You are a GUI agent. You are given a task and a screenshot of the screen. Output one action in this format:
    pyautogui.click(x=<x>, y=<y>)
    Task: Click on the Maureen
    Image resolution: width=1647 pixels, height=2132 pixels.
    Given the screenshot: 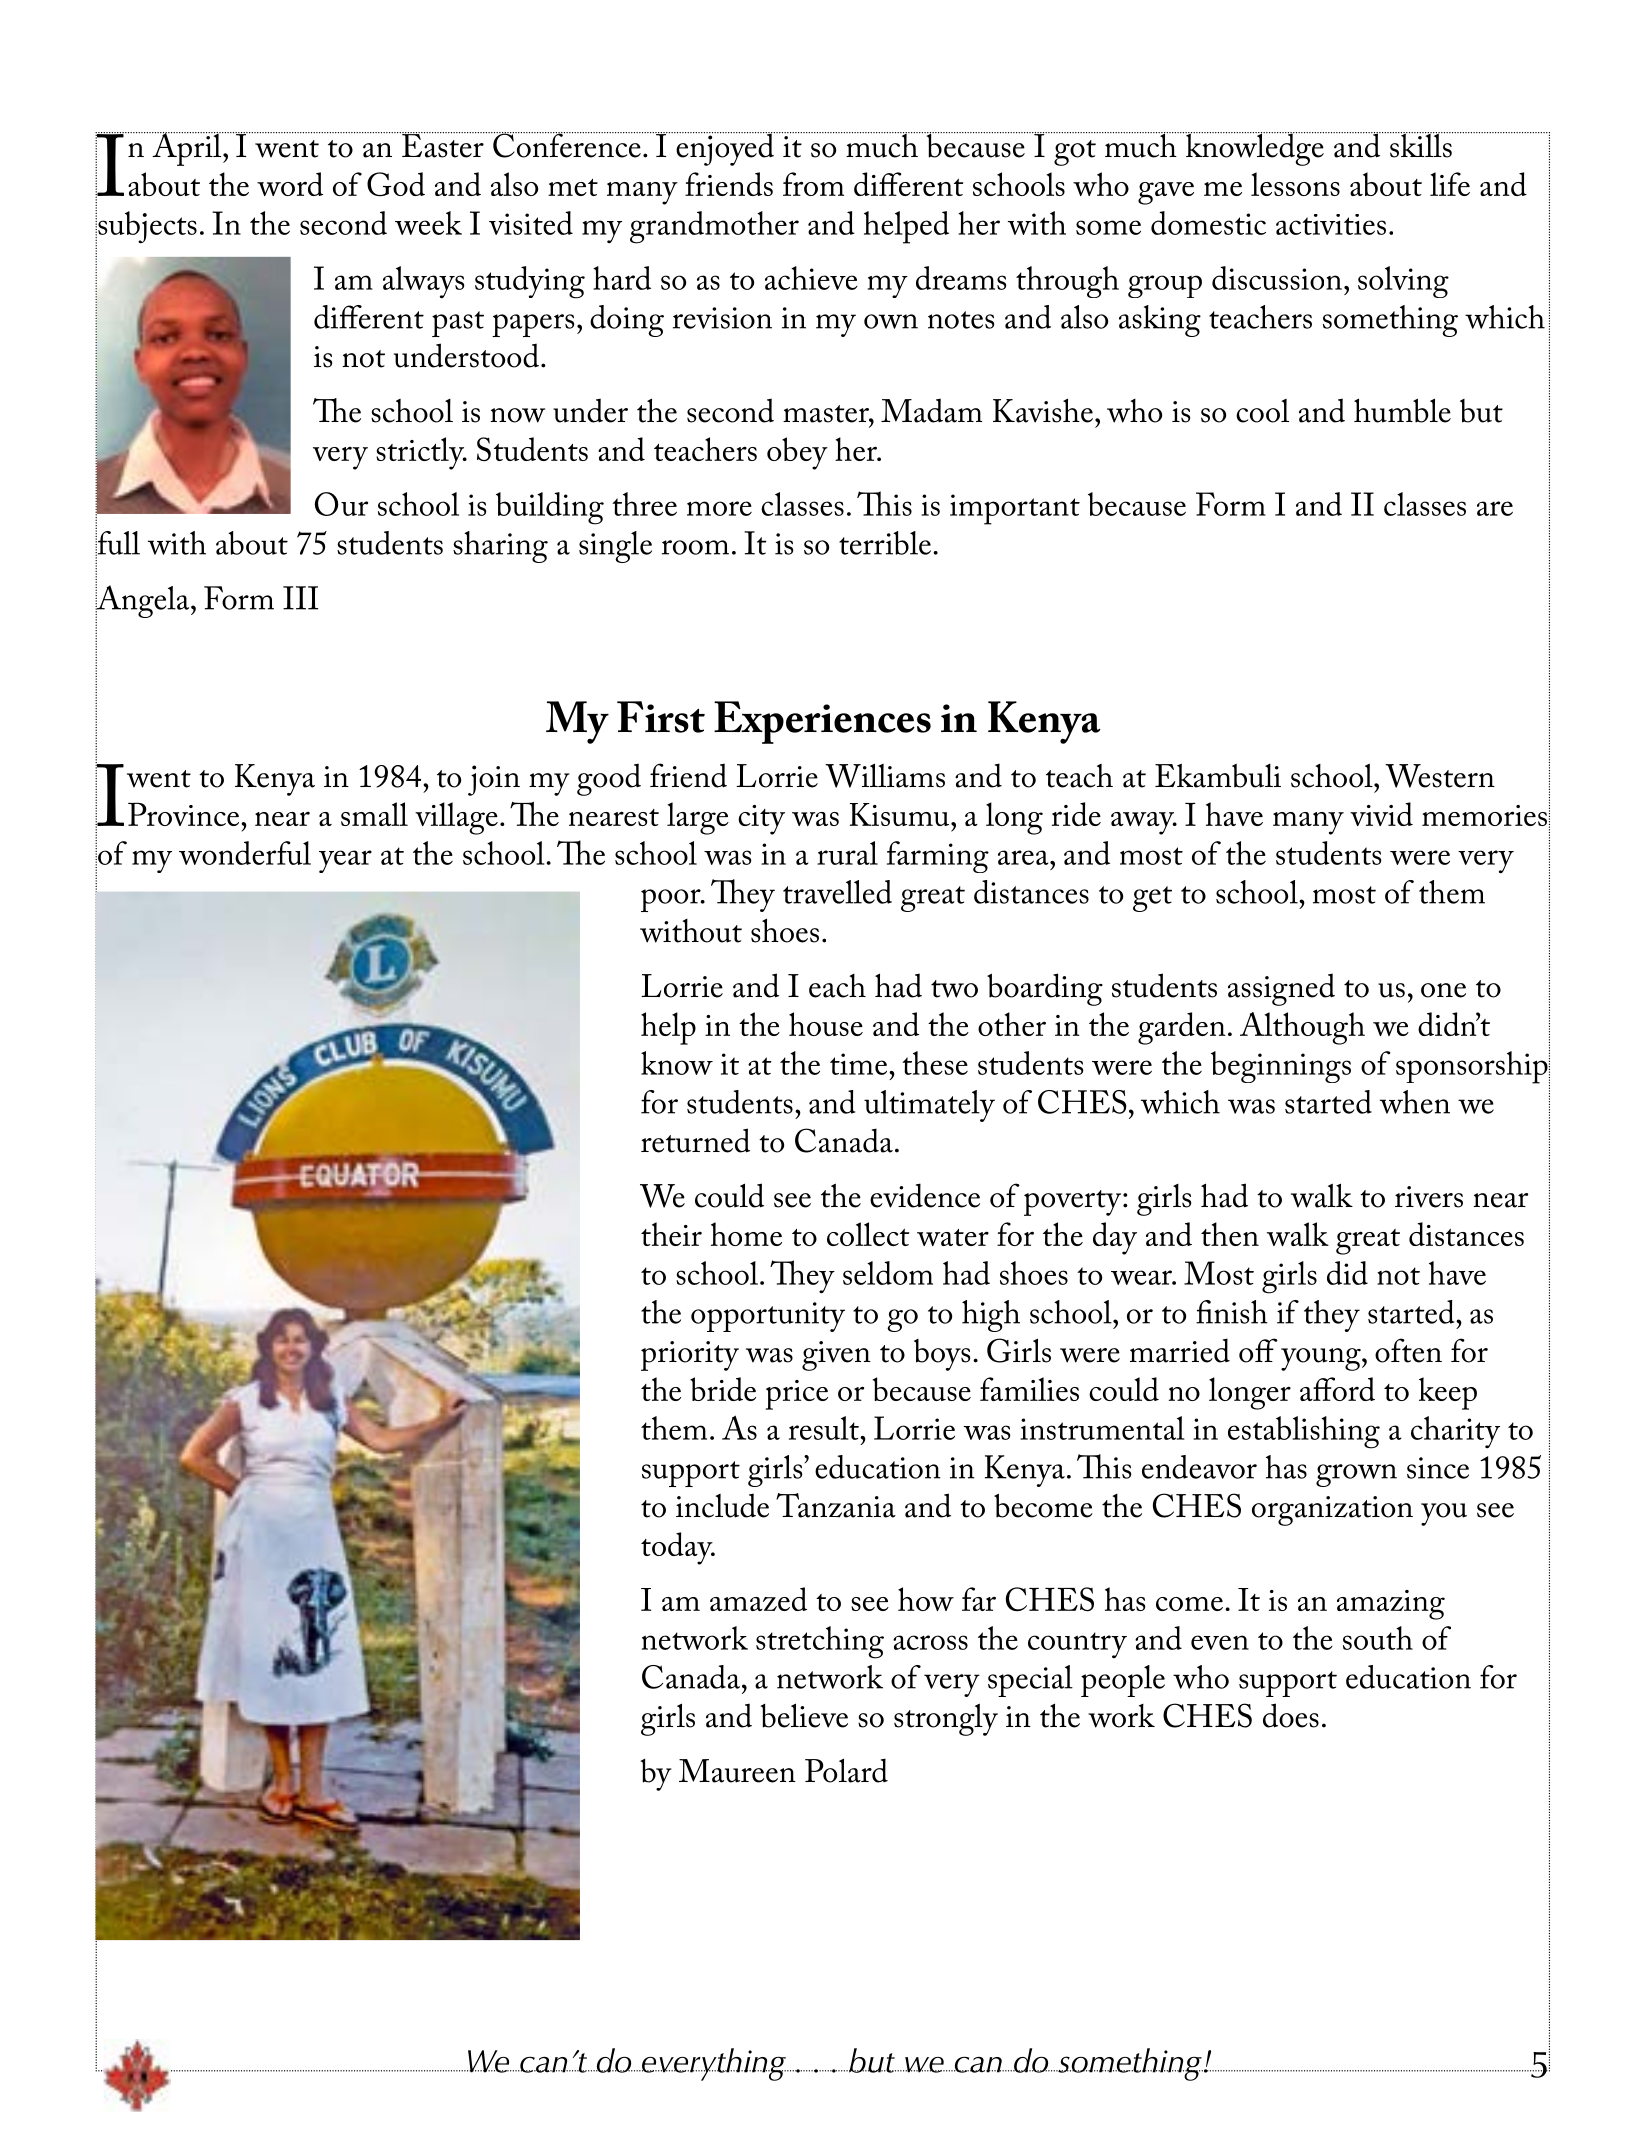 What is the action you would take?
    pyautogui.click(x=737, y=1771)
